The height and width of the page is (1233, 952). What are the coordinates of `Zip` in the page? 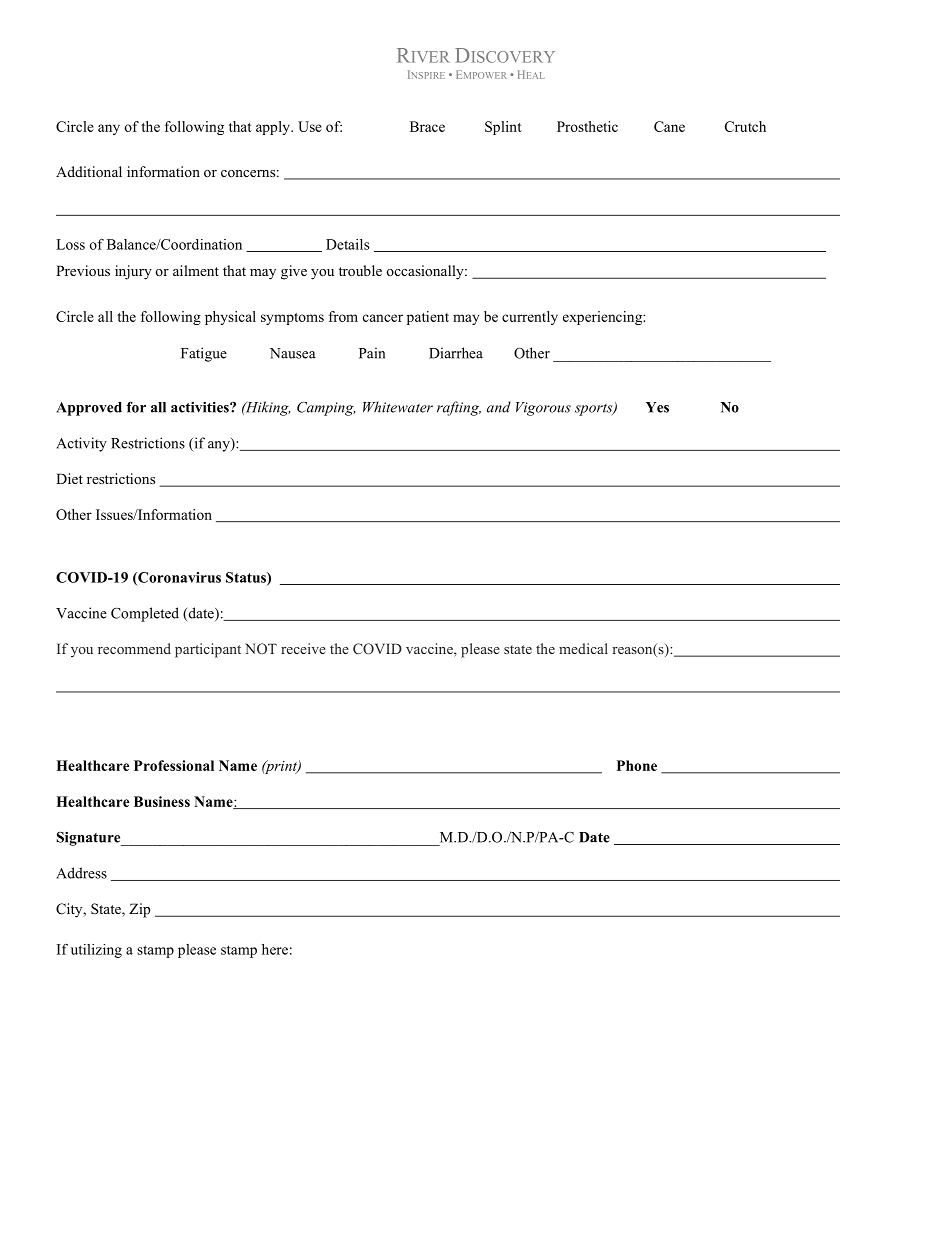 It's located at (139, 910).
